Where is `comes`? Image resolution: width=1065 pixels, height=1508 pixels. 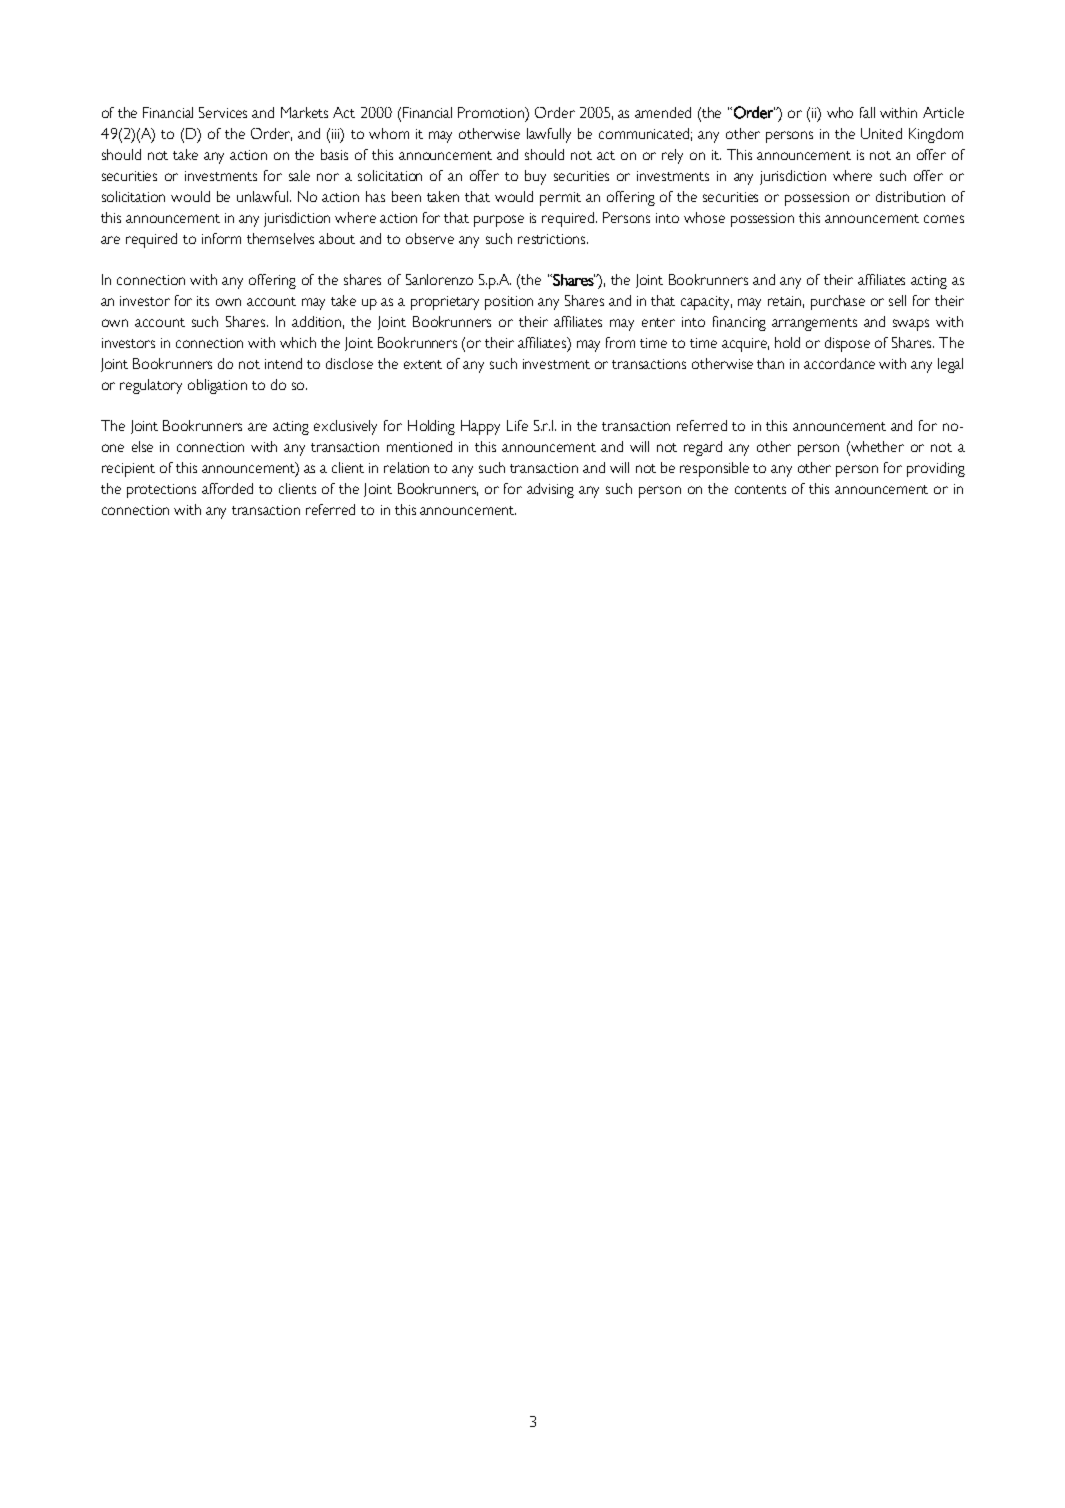
comes is located at coordinates (944, 219).
